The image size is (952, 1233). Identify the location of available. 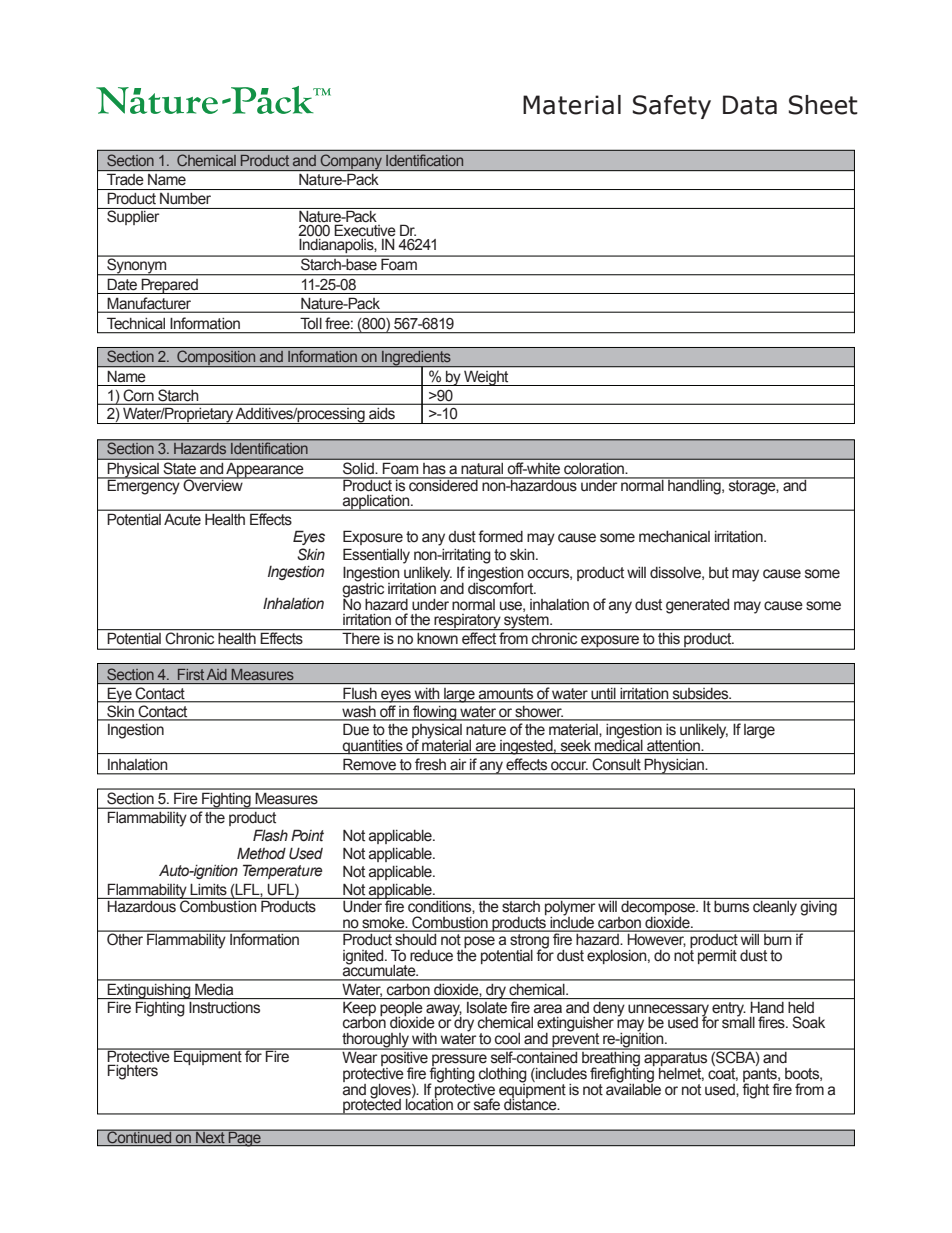
(633, 1088).
